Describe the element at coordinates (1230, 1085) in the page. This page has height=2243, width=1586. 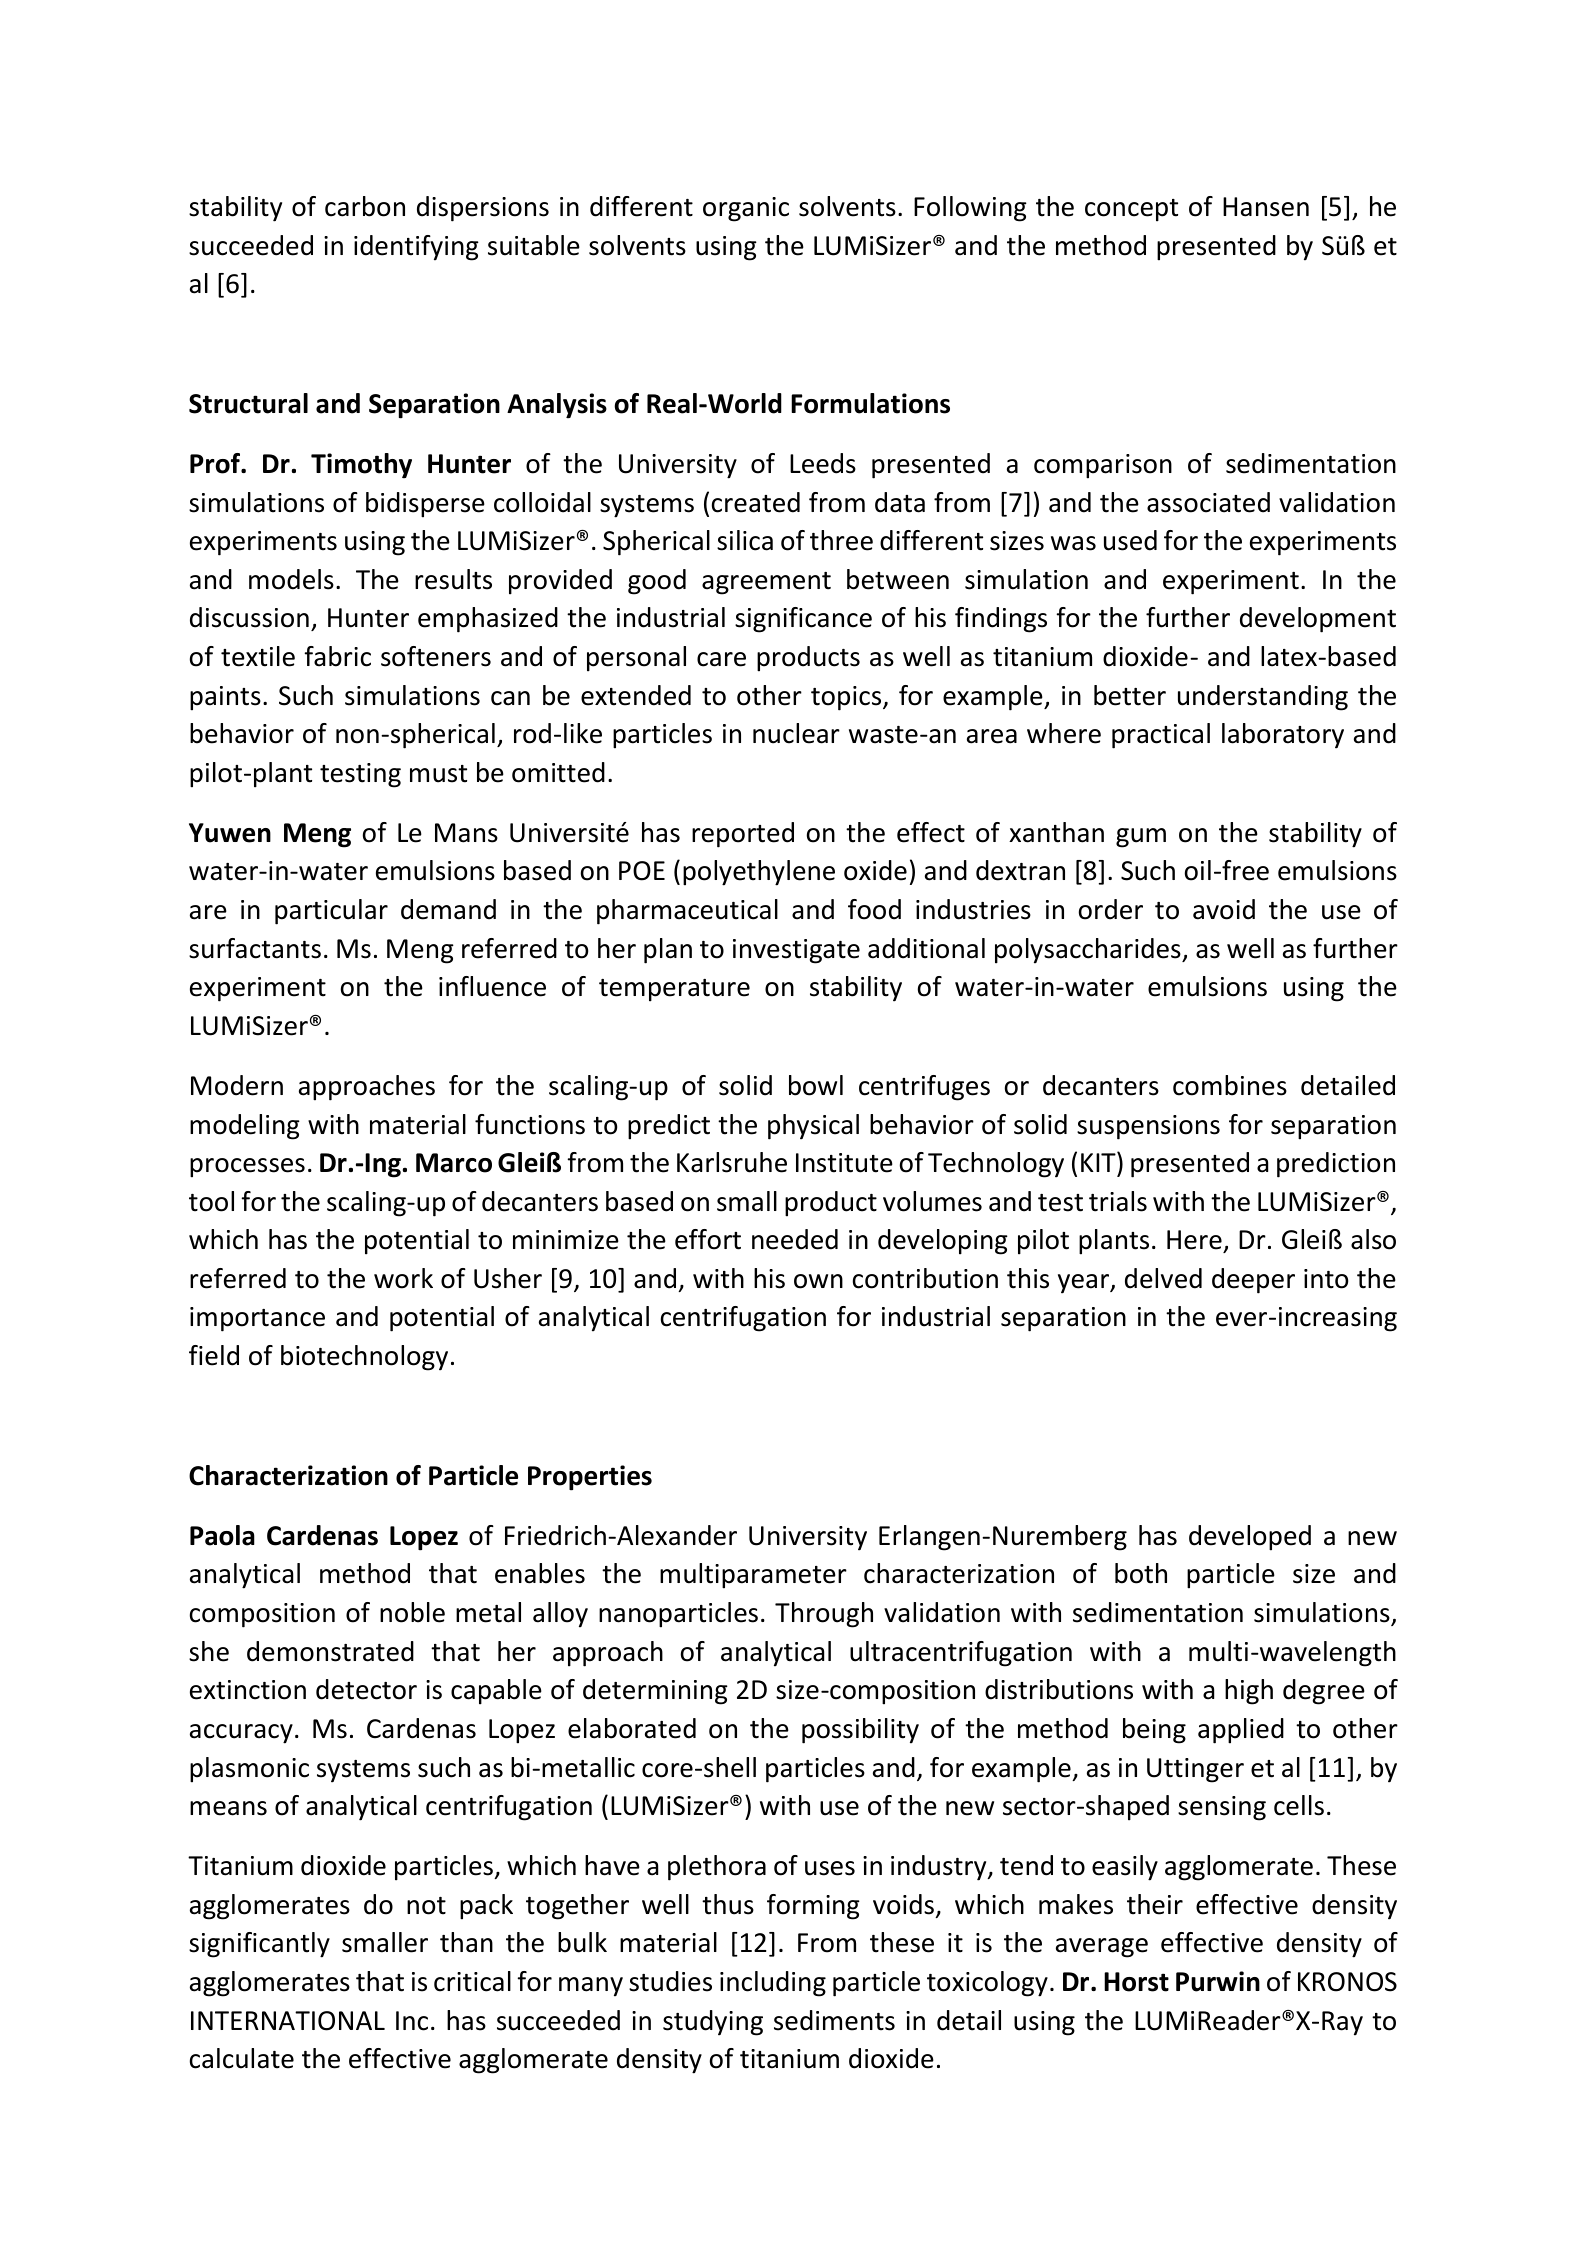
I see `combines` at that location.
